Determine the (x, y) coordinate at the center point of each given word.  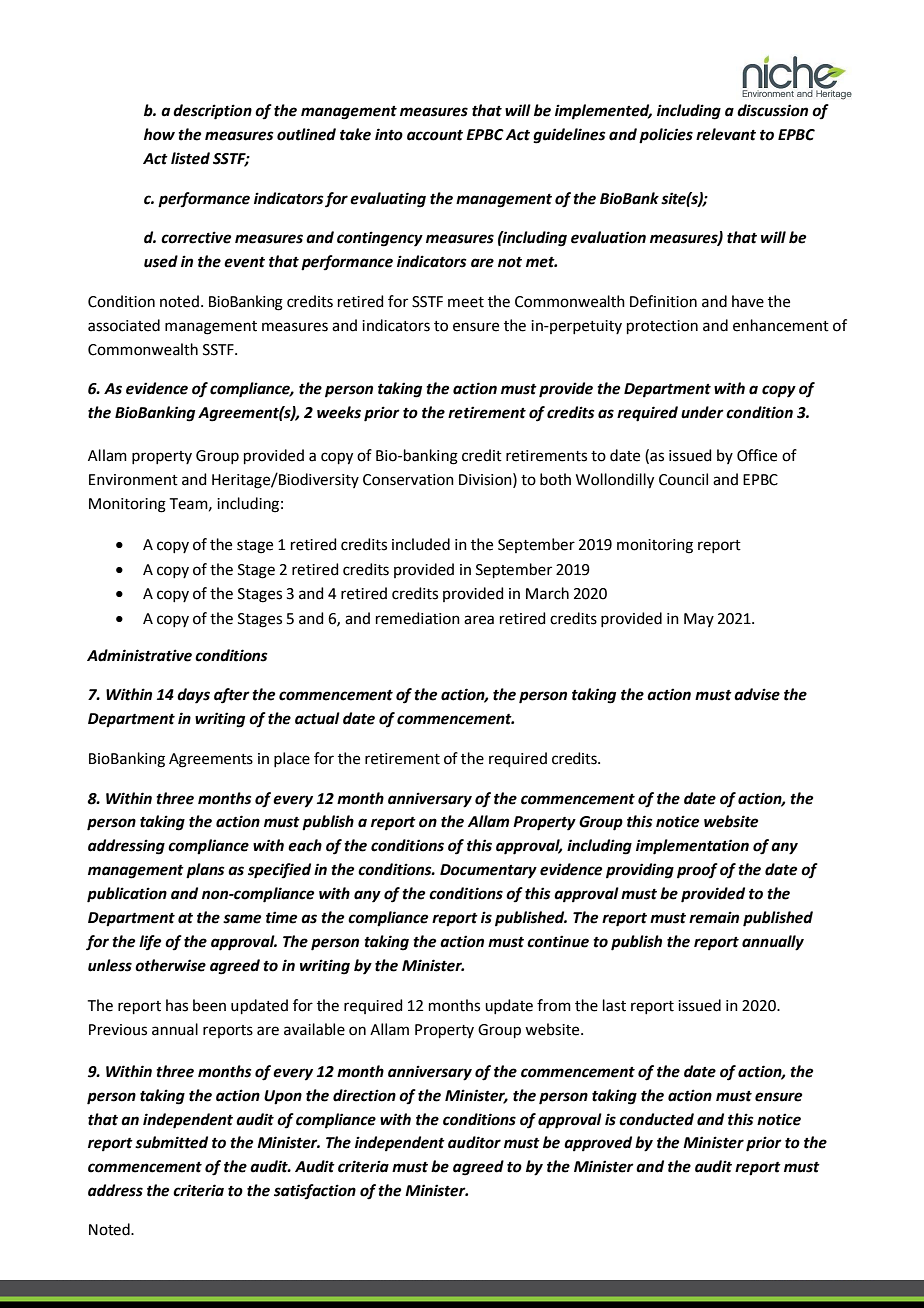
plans (205, 871)
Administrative (139, 655)
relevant (726, 134)
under (702, 412)
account (435, 135)
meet (466, 302)
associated (124, 325)
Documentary (488, 871)
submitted (171, 1142)
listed (190, 158)
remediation (418, 618)
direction (364, 1095)
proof (697, 871)
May (699, 620)
